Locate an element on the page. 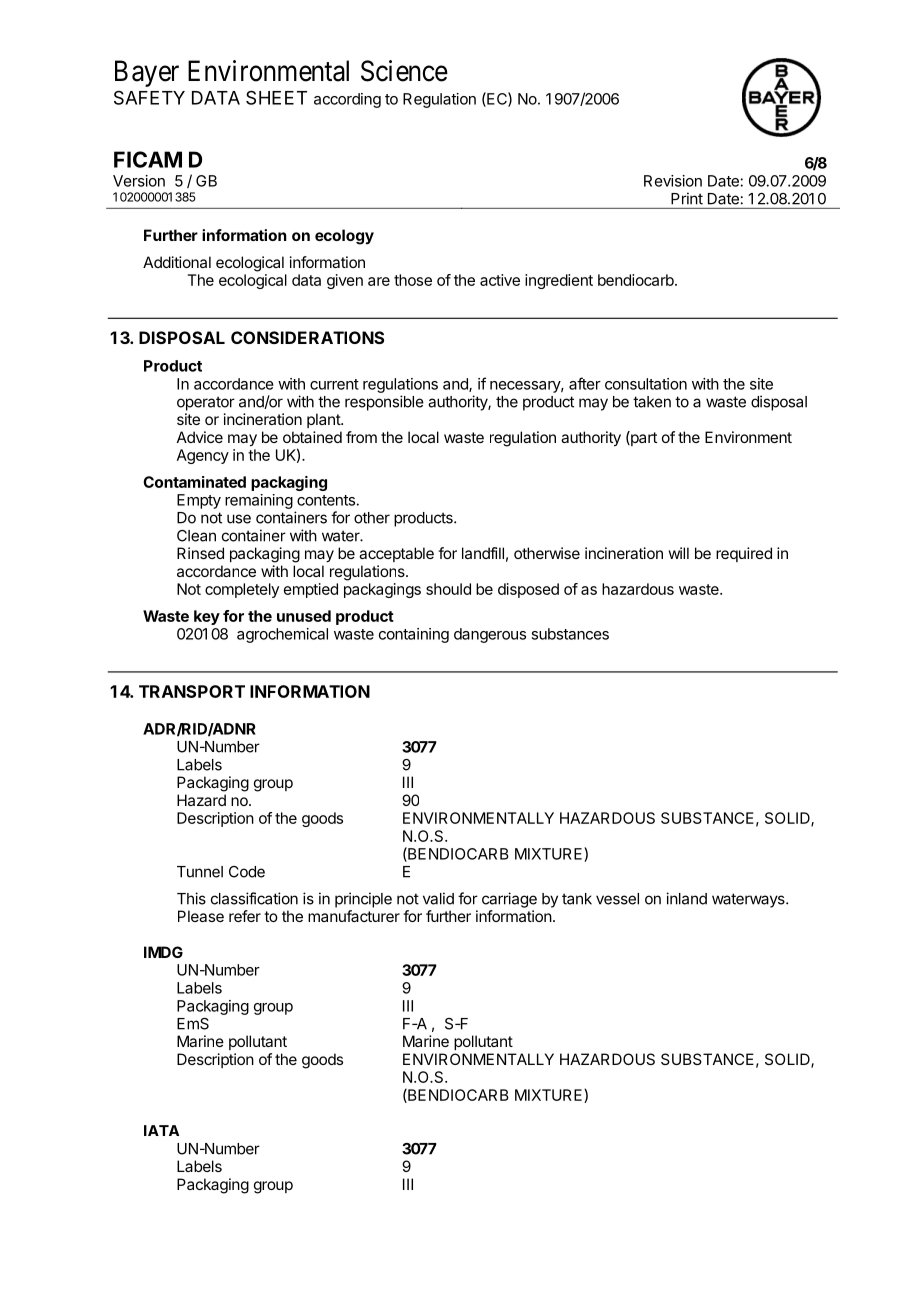 The width and height of the image is (924, 1308). Additional is located at coordinates (177, 262).
